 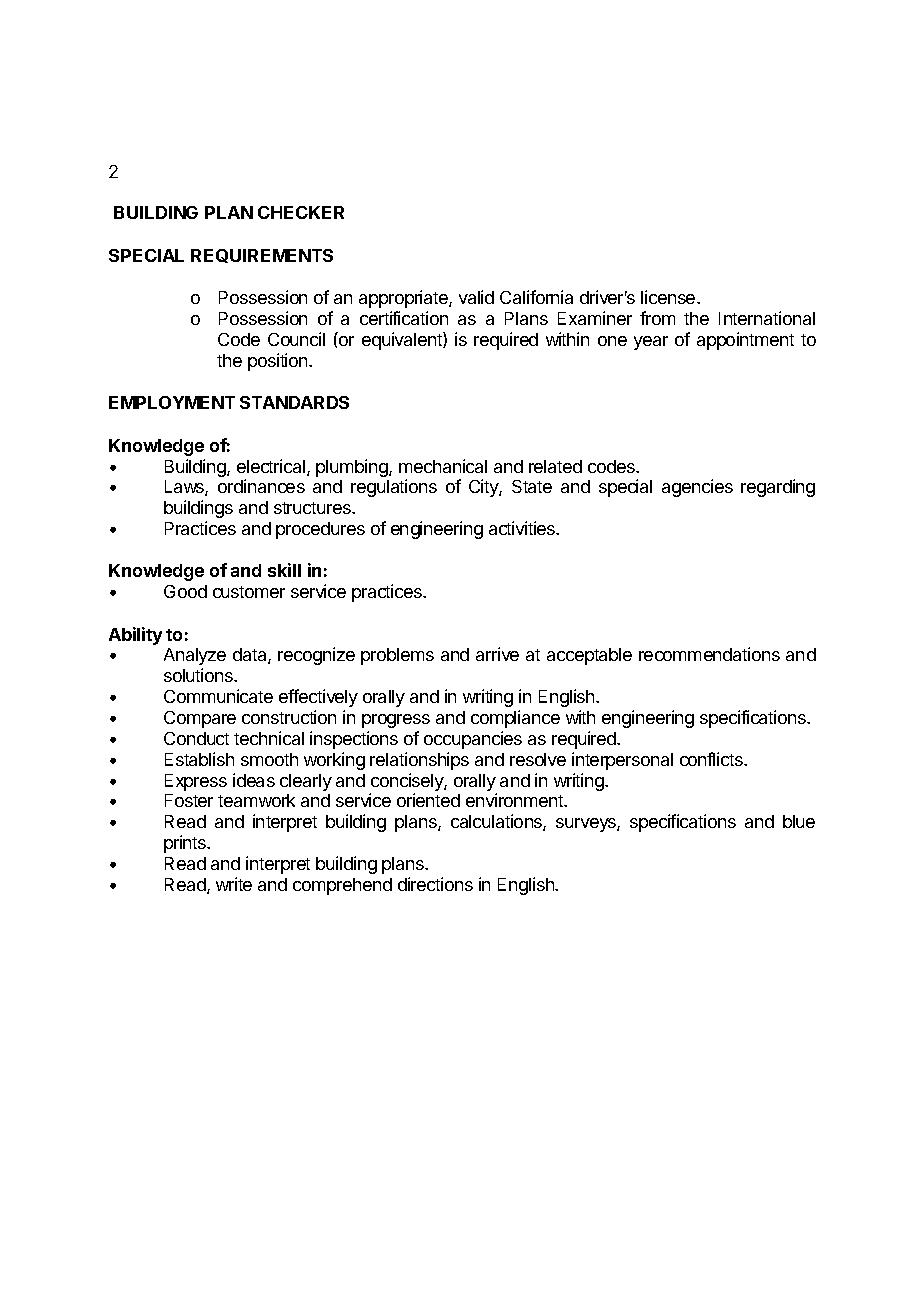 What do you see at coordinates (523, 528) in the image?
I see `activities` at bounding box center [523, 528].
